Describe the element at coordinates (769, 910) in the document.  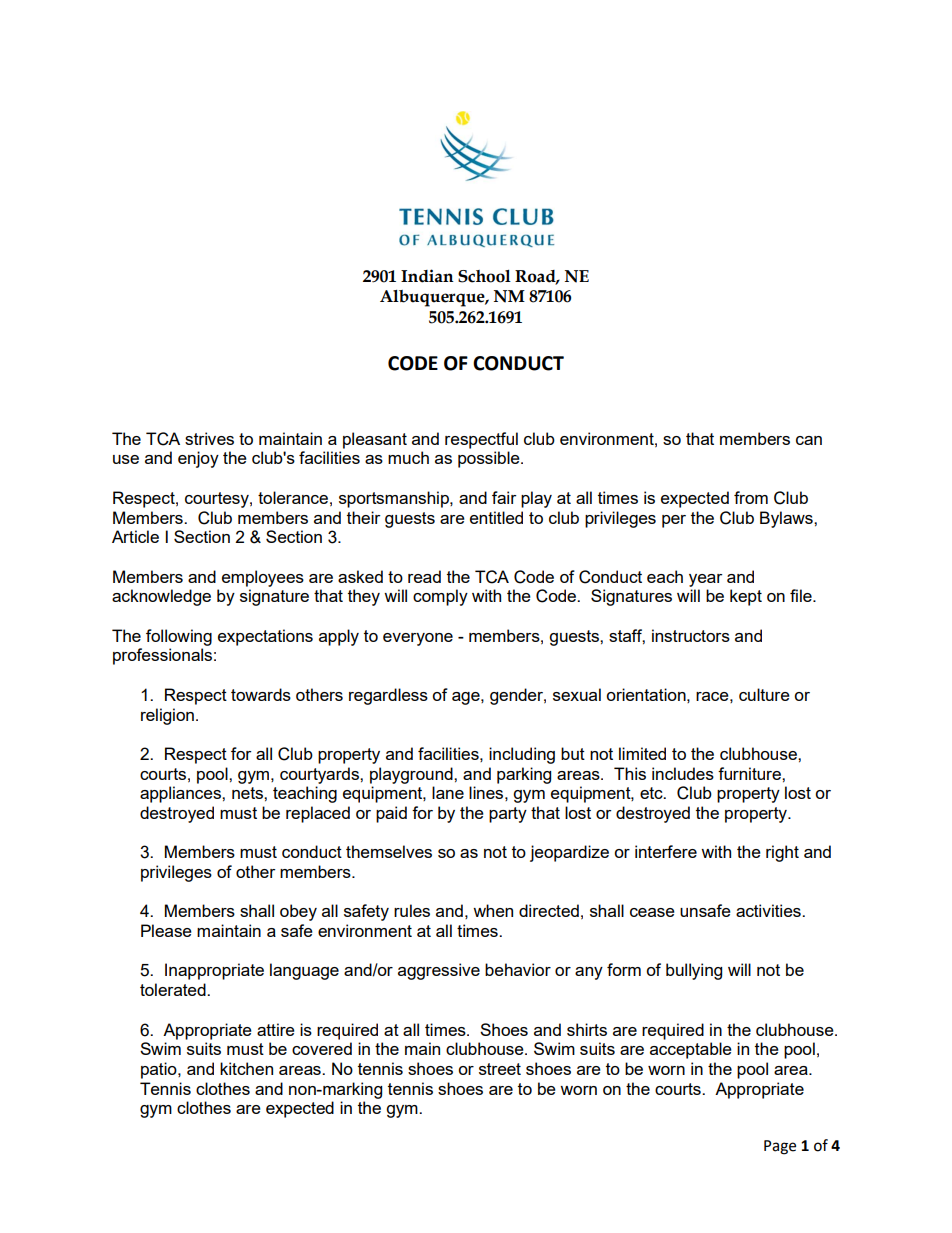
I see `activities` at that location.
